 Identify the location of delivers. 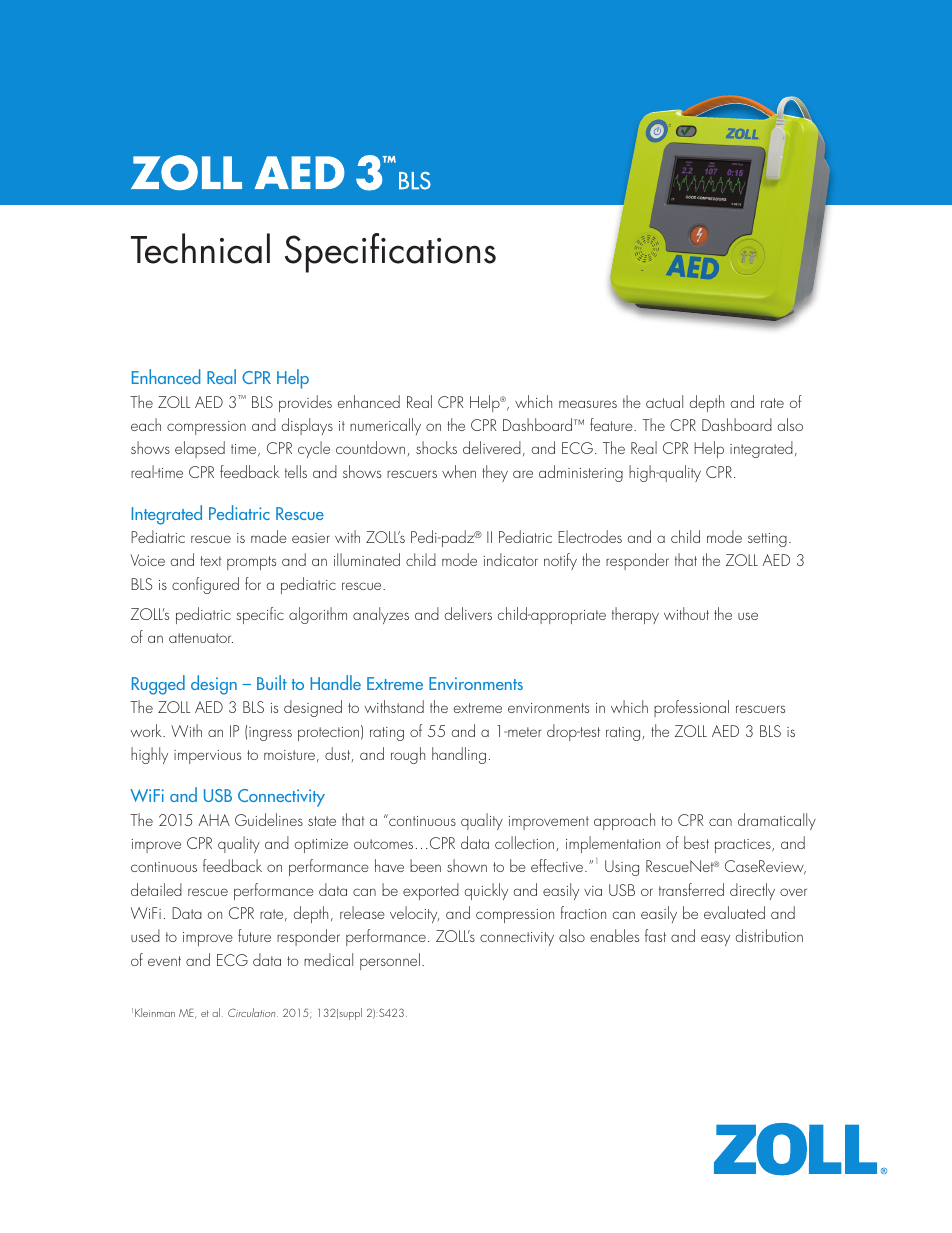
(468, 613).
